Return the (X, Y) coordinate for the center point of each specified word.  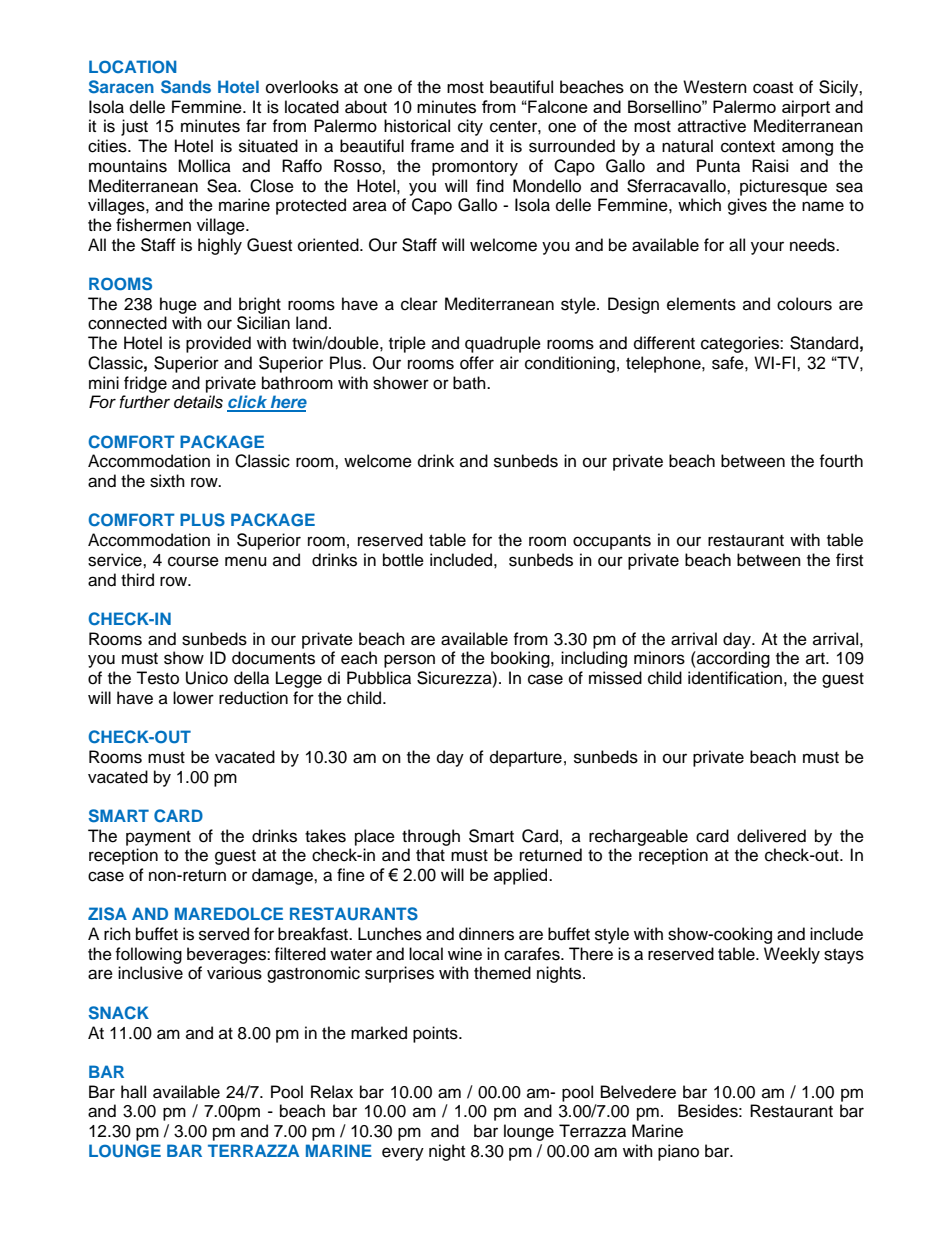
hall (133, 1092)
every (403, 1154)
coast (773, 88)
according (732, 659)
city (470, 127)
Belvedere (638, 1092)
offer (477, 363)
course (193, 561)
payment (158, 838)
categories (741, 344)
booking (521, 659)
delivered (771, 836)
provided (218, 344)
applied (522, 876)
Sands (186, 87)
